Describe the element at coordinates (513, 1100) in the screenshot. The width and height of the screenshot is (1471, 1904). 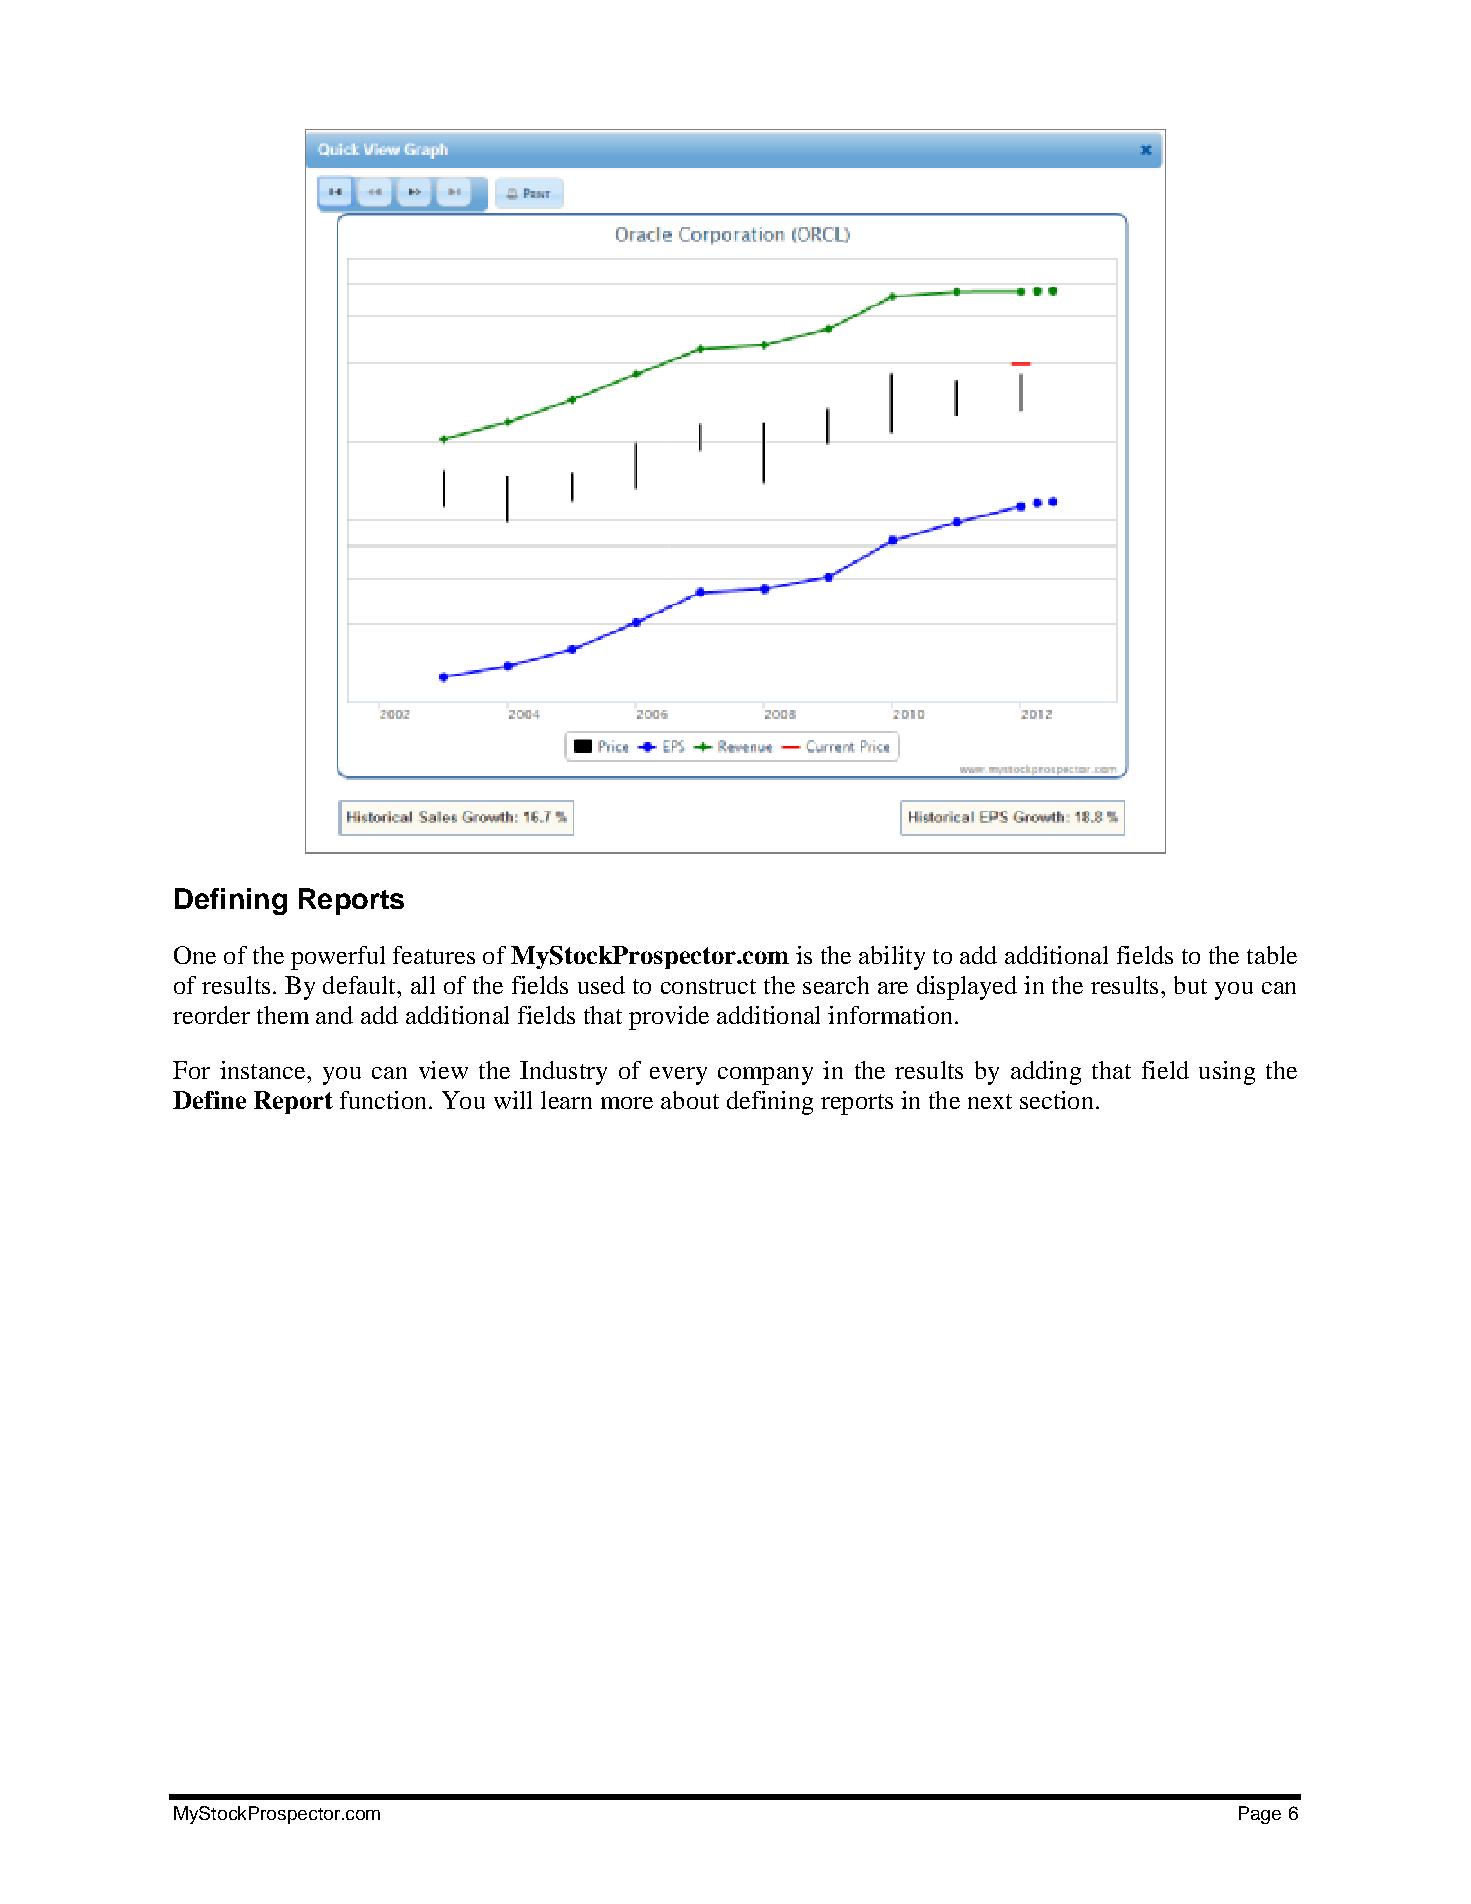
I see `will` at that location.
